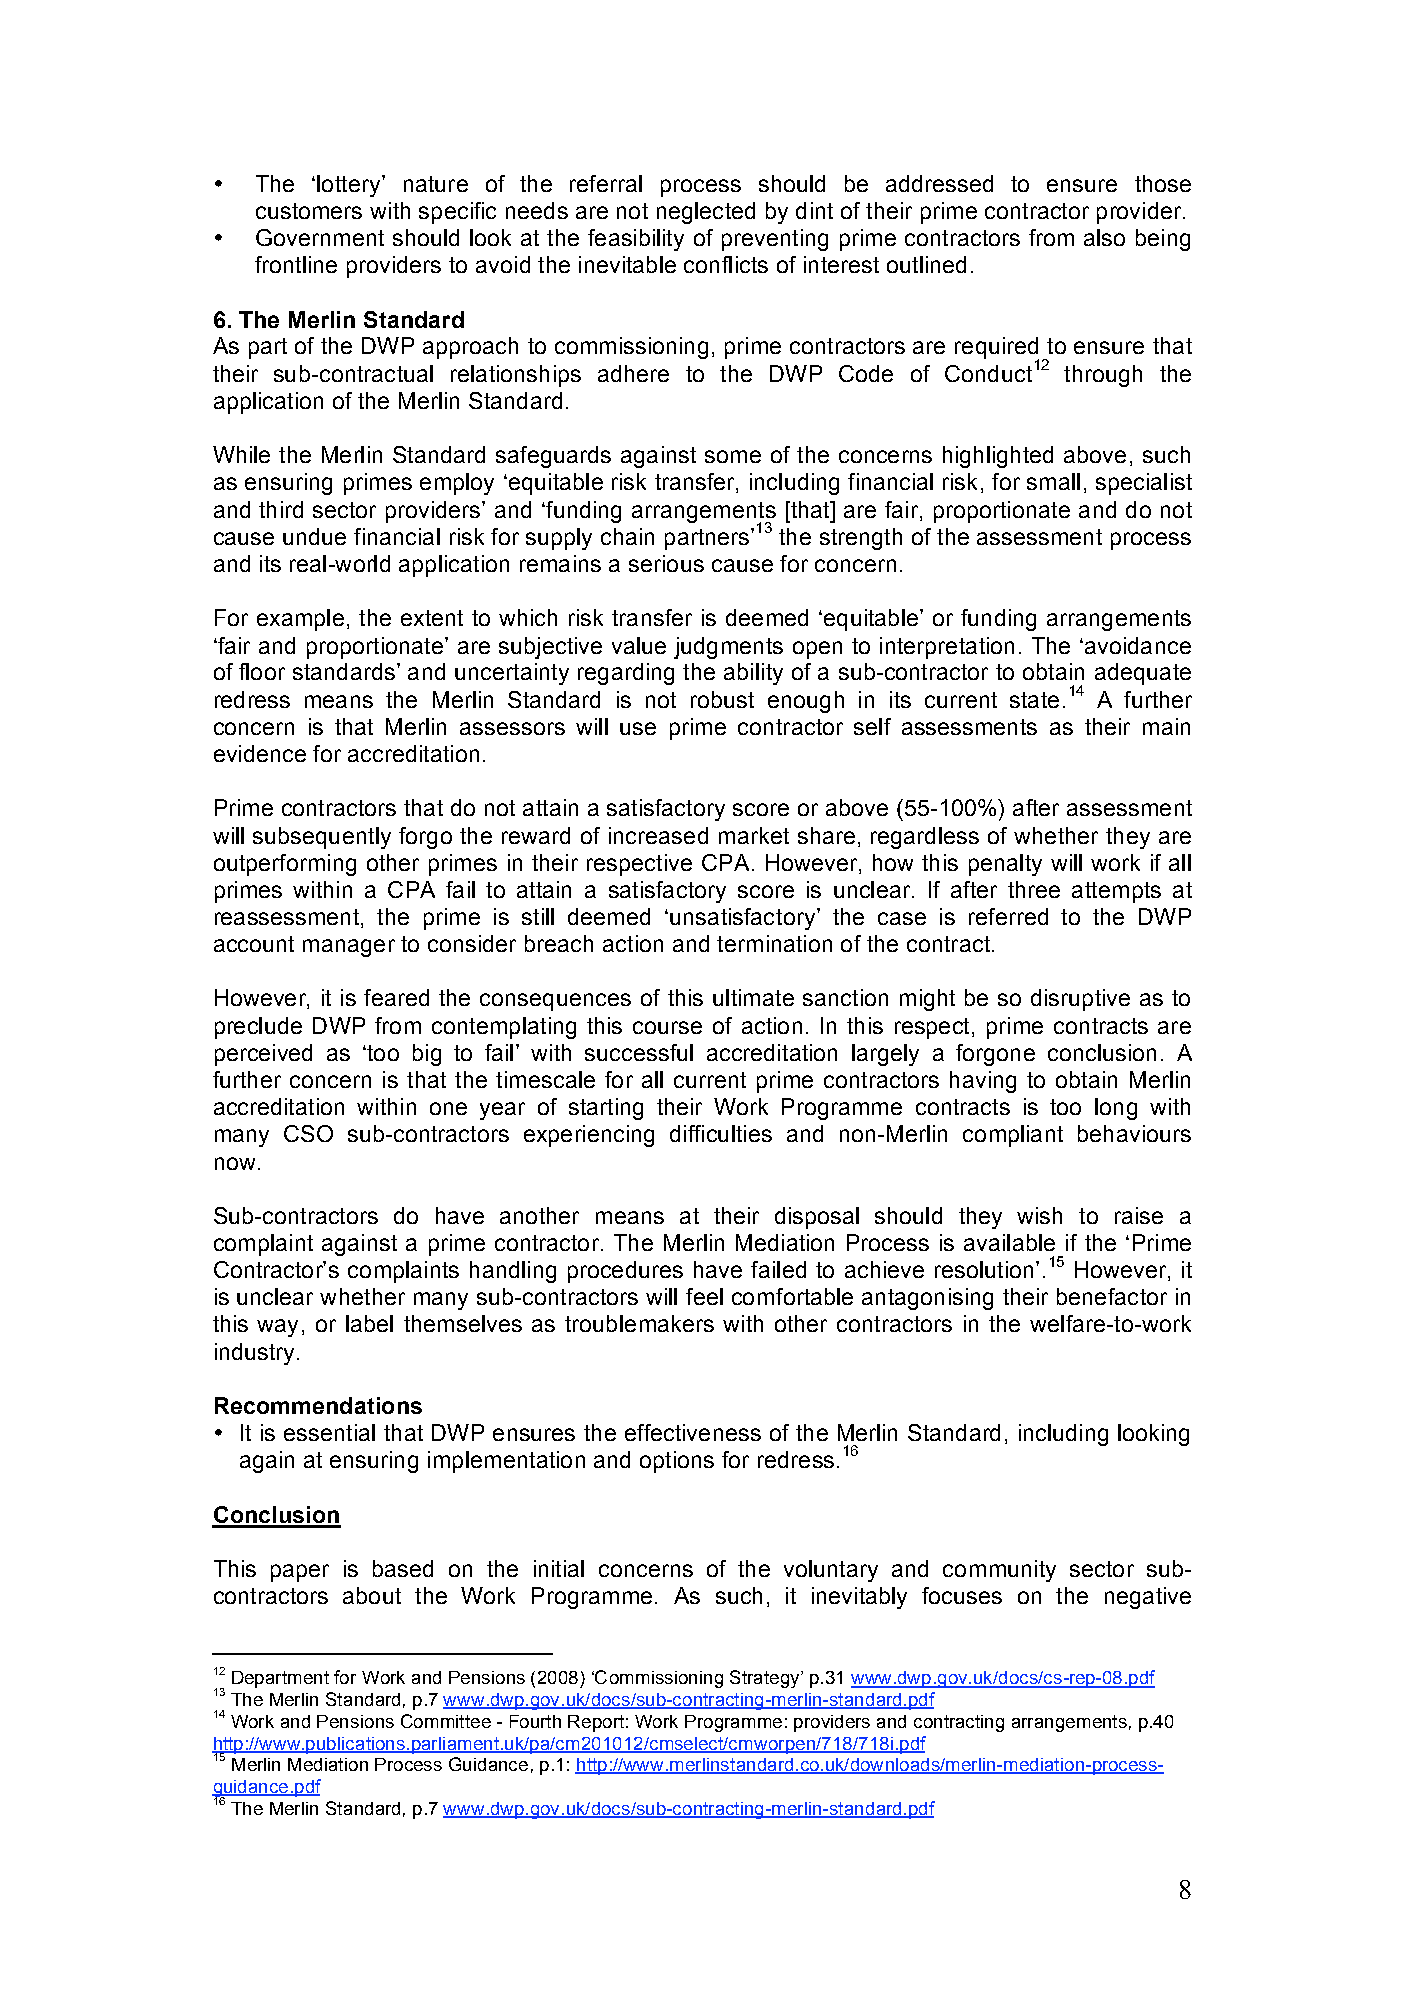 The height and width of the screenshot is (1989, 1405). Describe the element at coordinates (721, 1133) in the screenshot. I see `difficulties` at that location.
